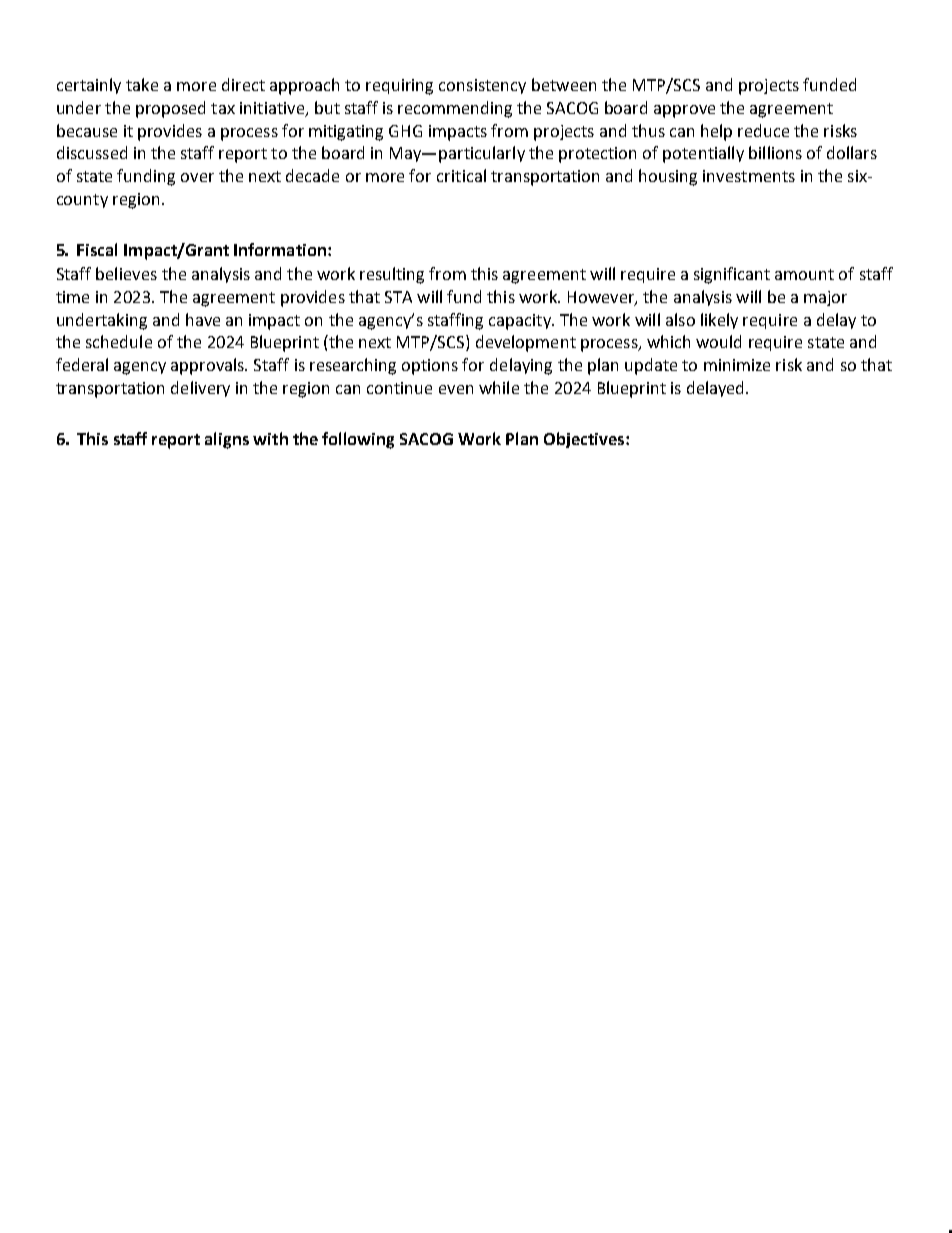 This screenshot has height=1233, width=952. Describe the element at coordinates (197, 177) in the screenshot. I see `over` at that location.
